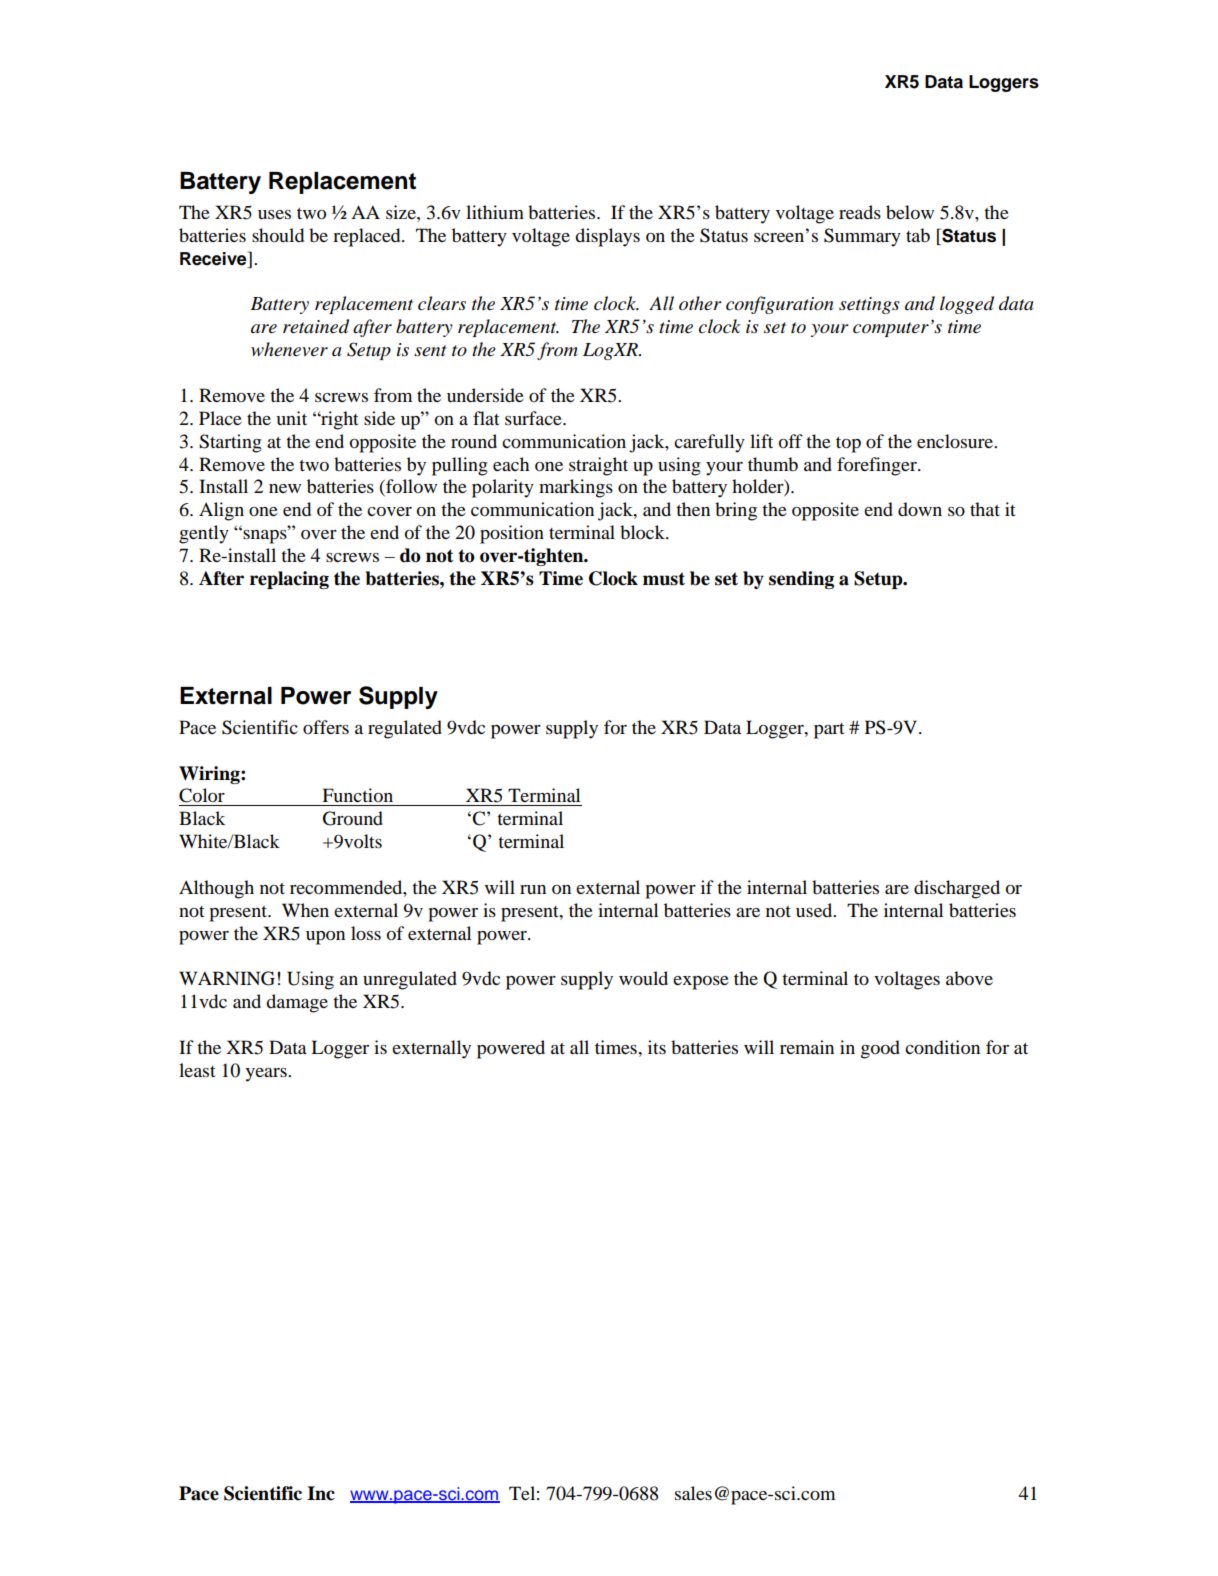  Describe the element at coordinates (607, 237) in the page. I see `displays` at that location.
